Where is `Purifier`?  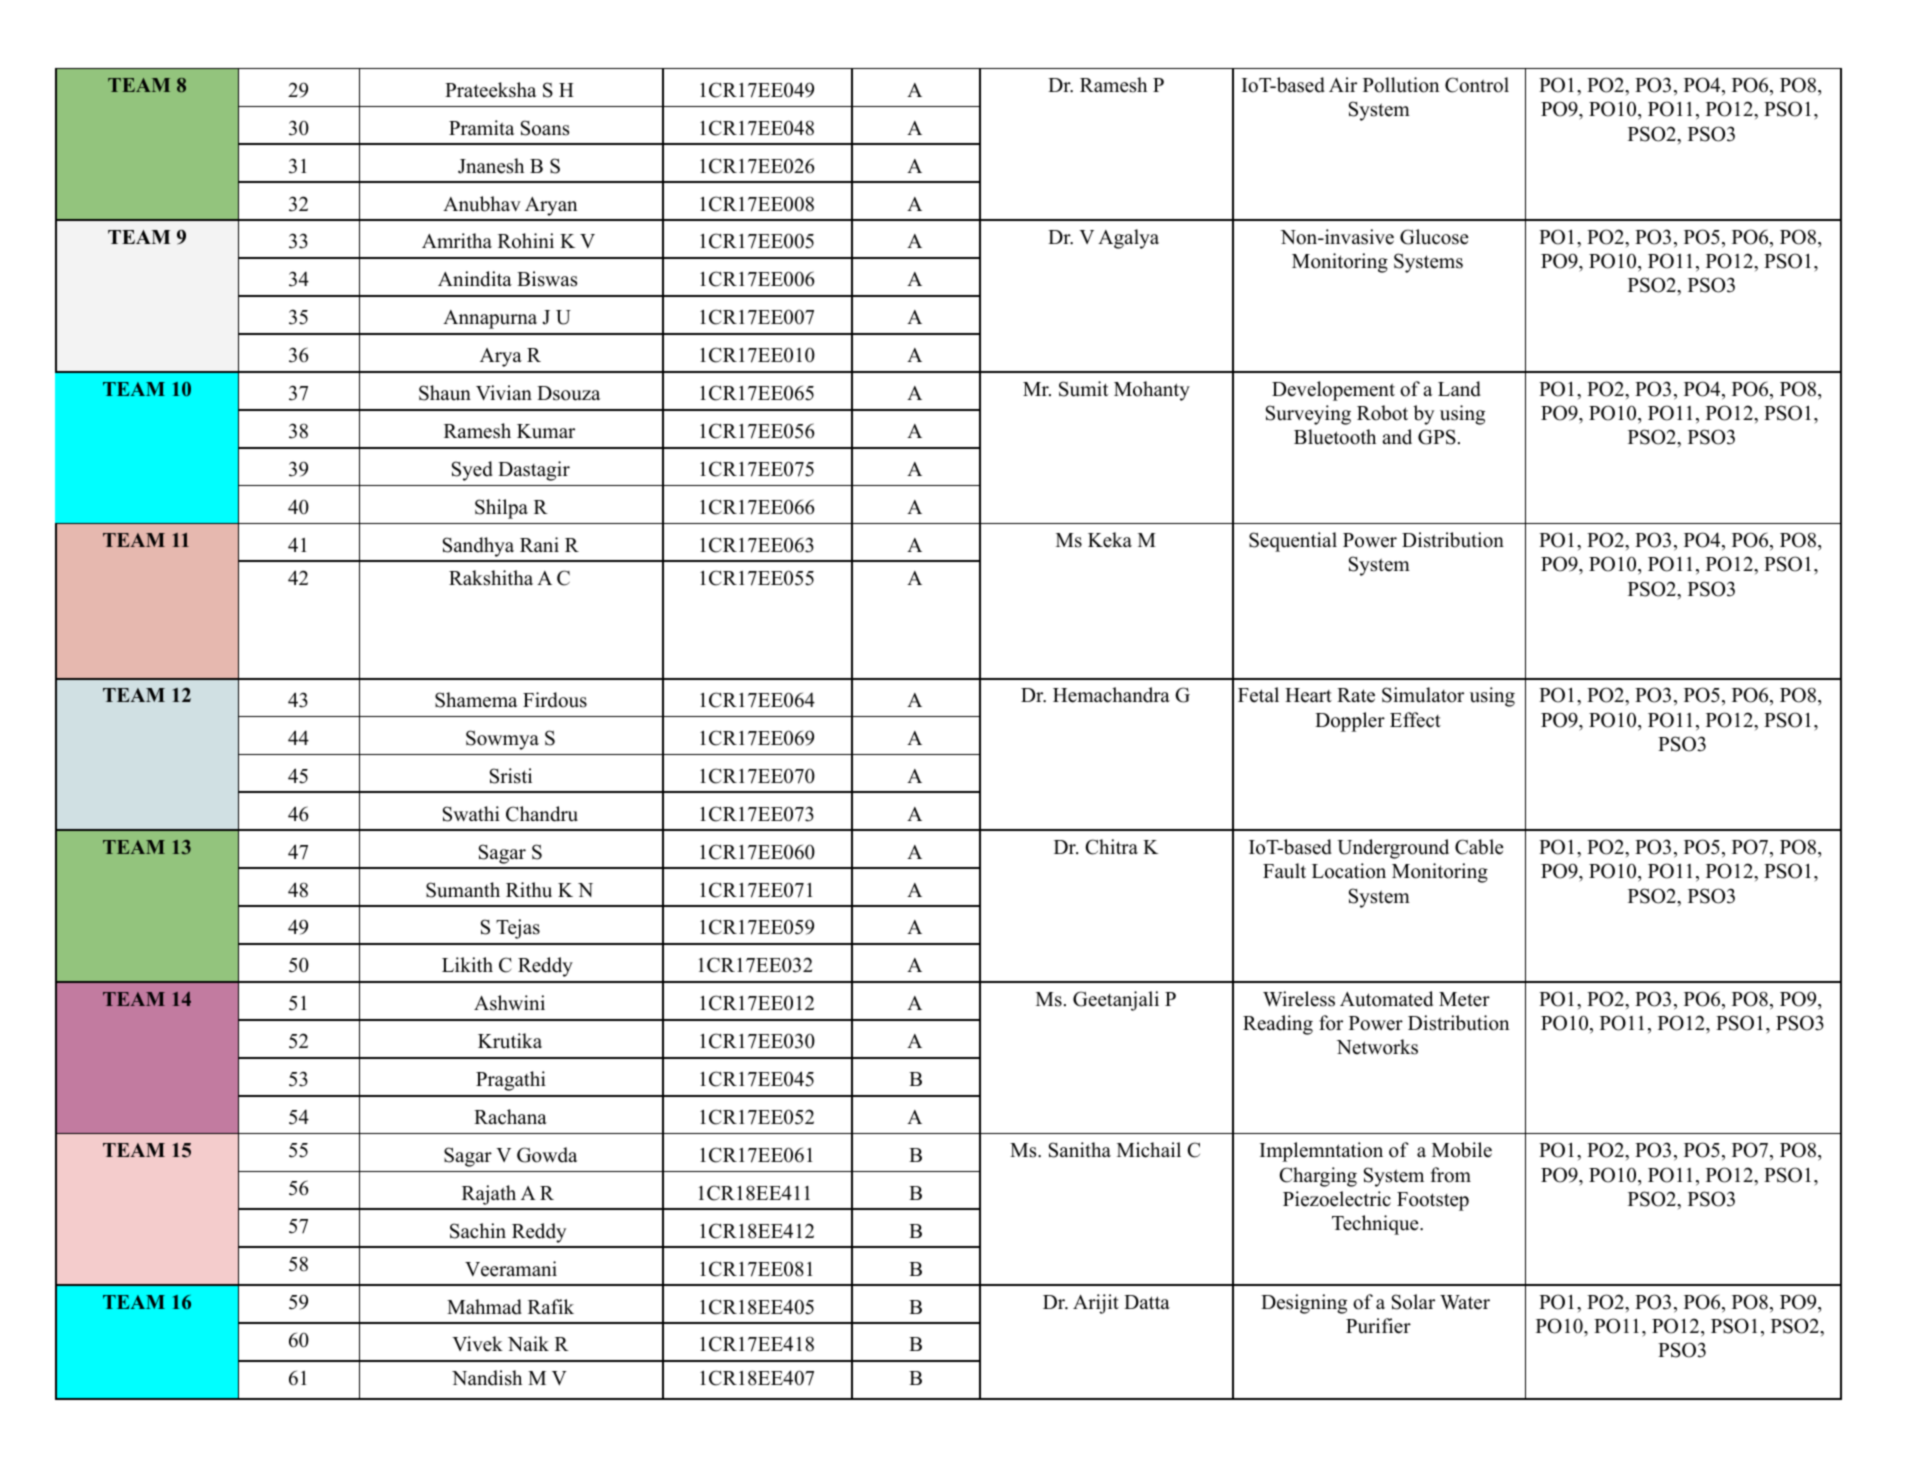
Purifier is located at coordinates (1378, 1326).
